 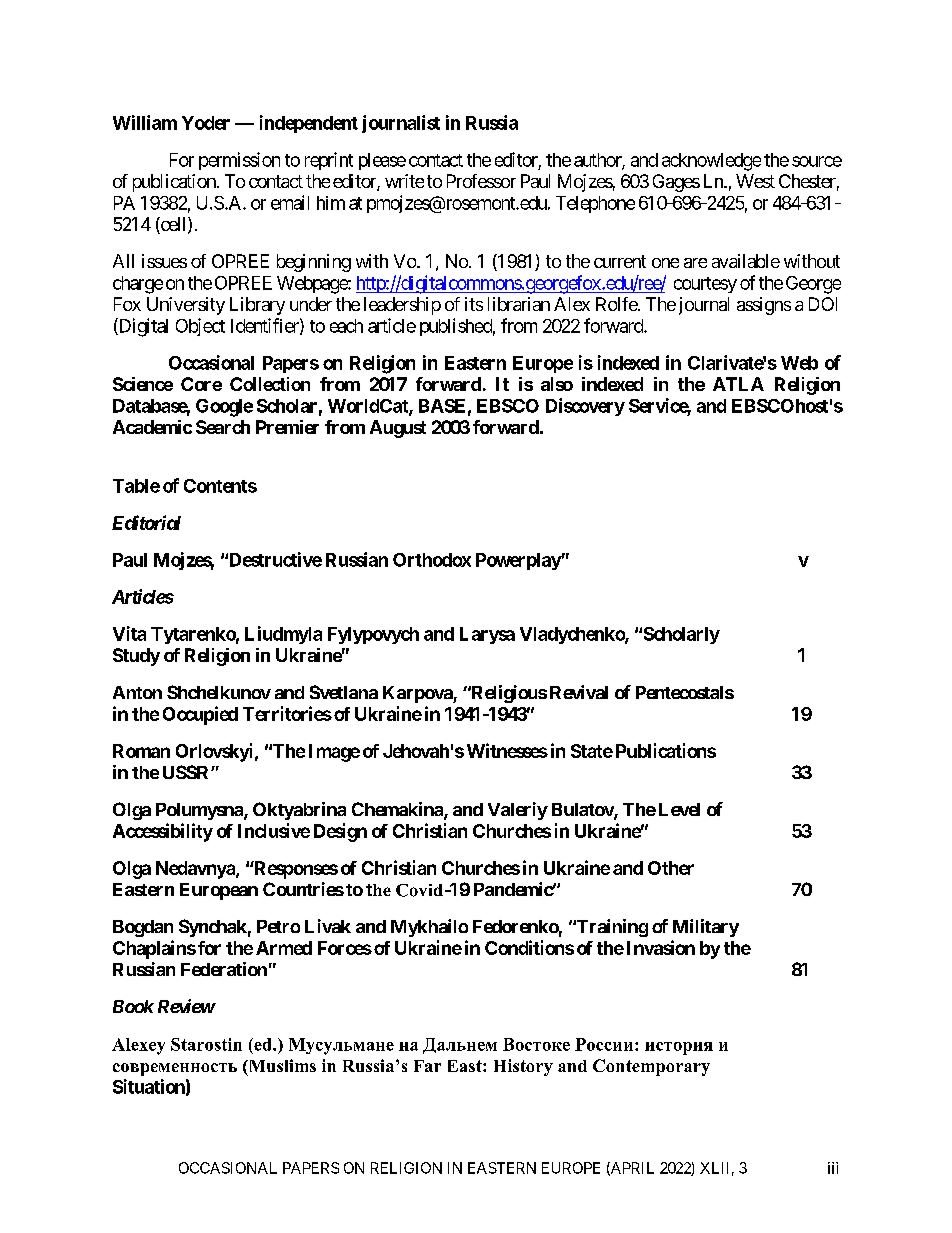 I want to click on permission, so click(x=239, y=161).
